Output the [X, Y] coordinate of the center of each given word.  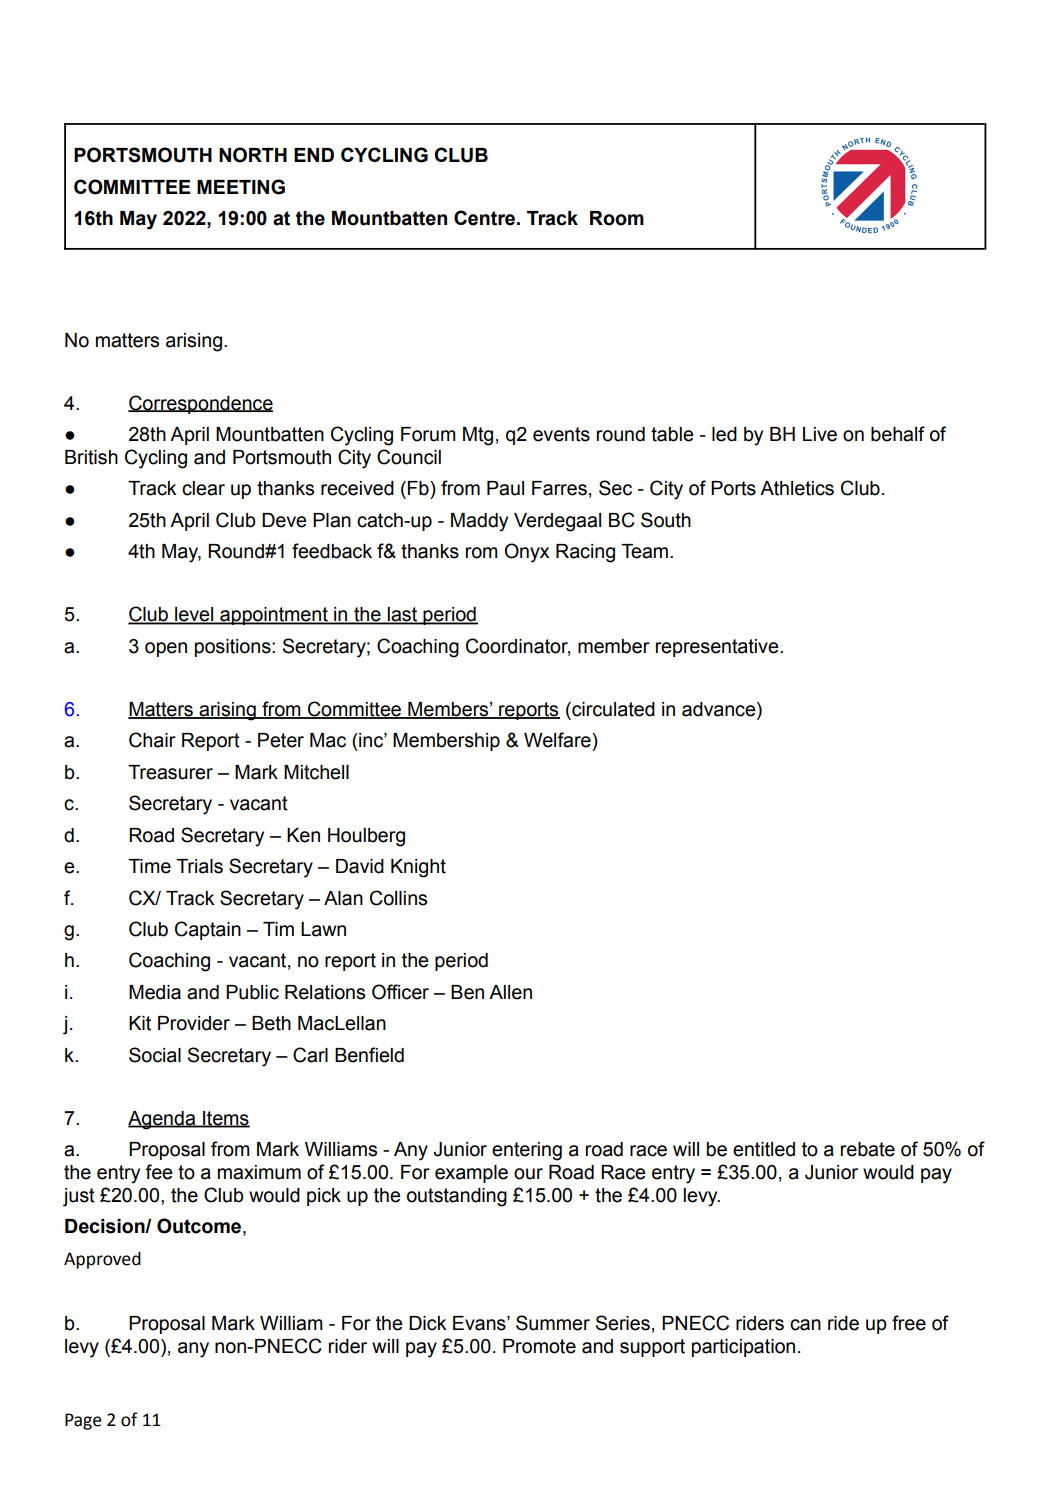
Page [83, 1421]
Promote [539, 1346]
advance [720, 709]
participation [743, 1348]
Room [617, 218]
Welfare [558, 740]
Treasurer [170, 772]
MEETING [241, 187]
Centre [486, 218]
